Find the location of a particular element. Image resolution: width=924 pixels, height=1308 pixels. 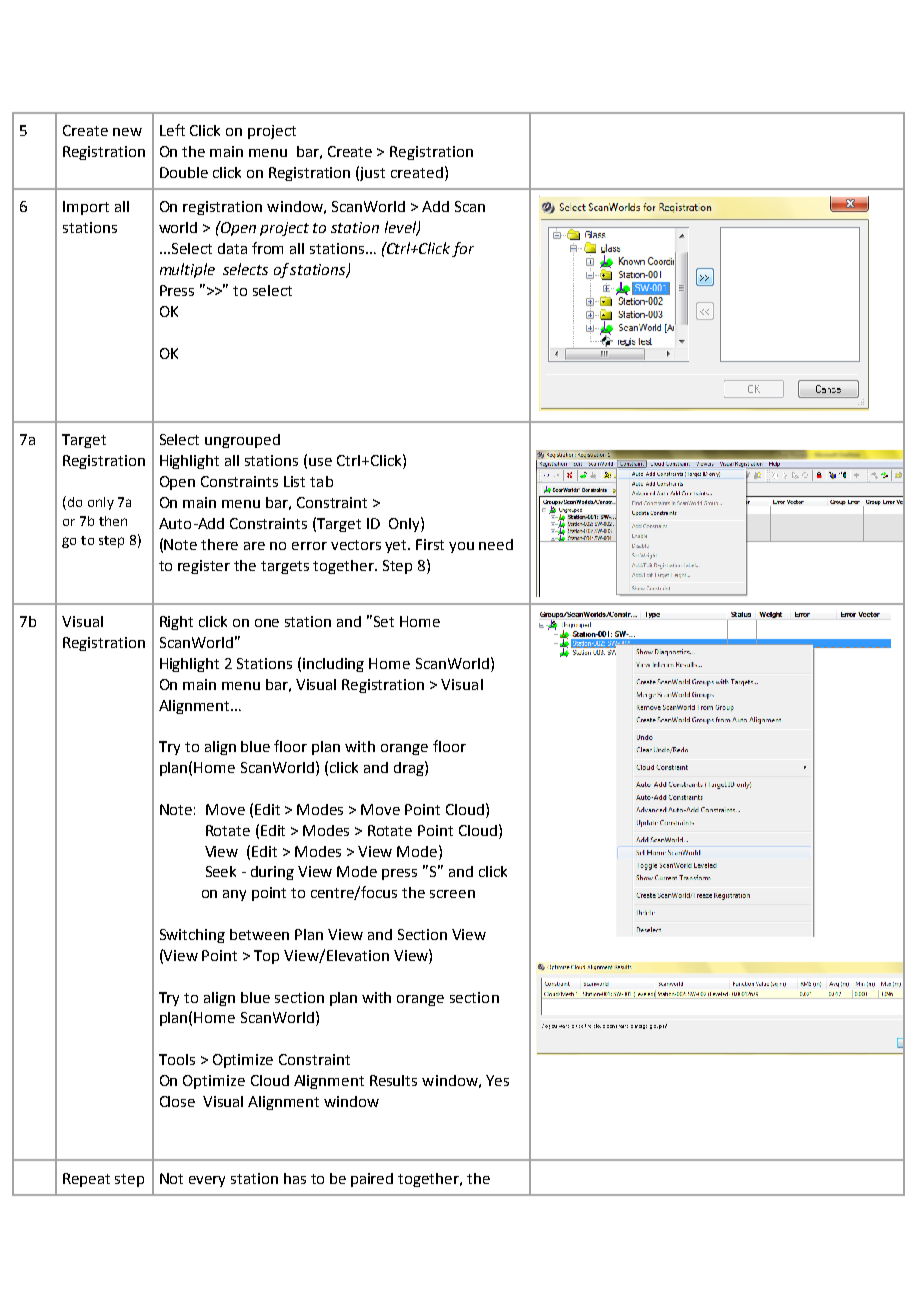

Repeat is located at coordinates (86, 1180).
